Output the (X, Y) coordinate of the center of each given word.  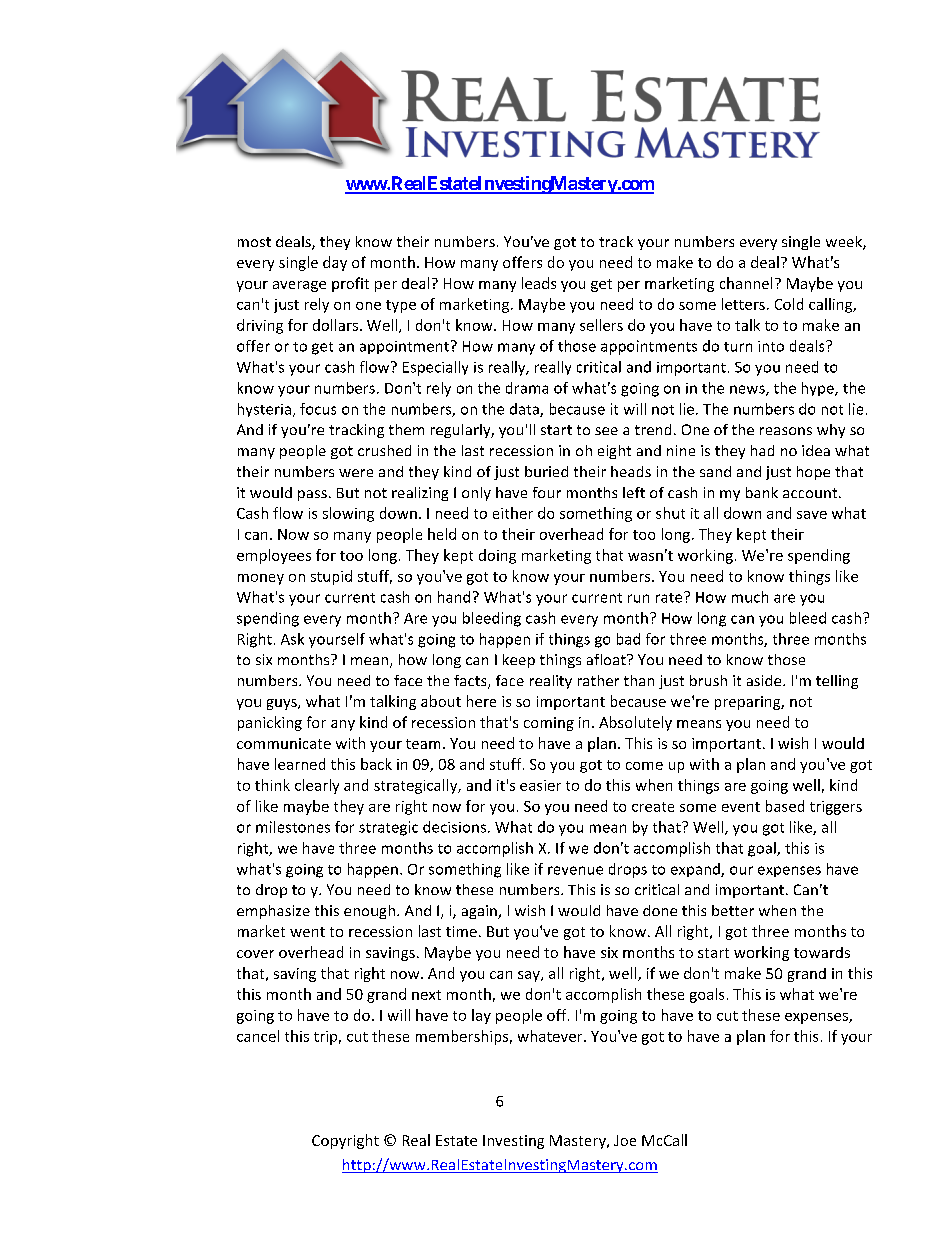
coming (549, 724)
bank (762, 492)
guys (283, 704)
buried (546, 471)
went (307, 932)
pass (312, 495)
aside (765, 680)
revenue (575, 870)
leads (539, 283)
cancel (258, 1036)
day (335, 263)
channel (746, 283)
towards (822, 952)
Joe (625, 1140)
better (733, 910)
